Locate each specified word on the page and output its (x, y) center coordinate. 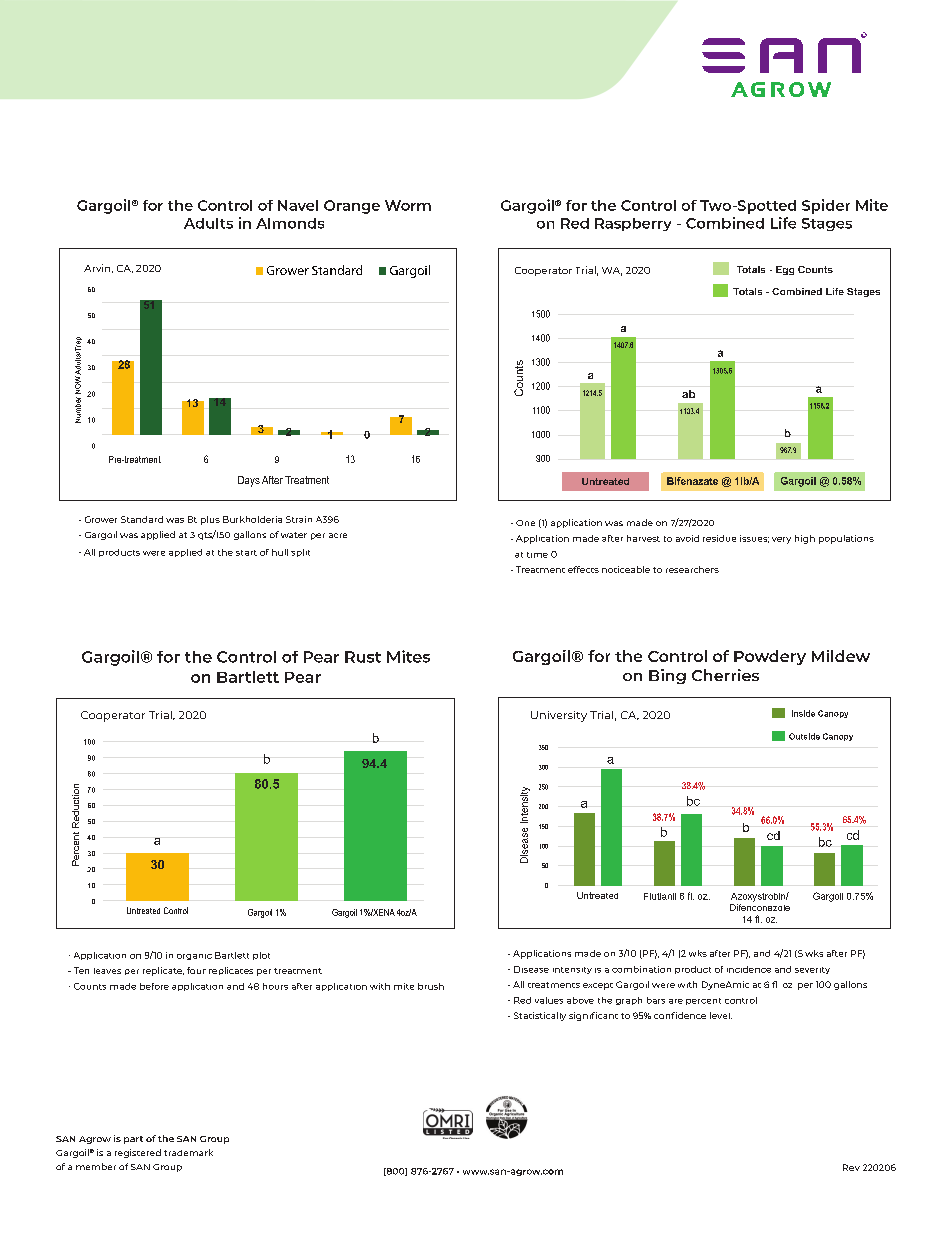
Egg (785, 270)
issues (754, 539)
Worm (408, 205)
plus (210, 520)
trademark (188, 1152)
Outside (804, 736)
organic (194, 957)
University (559, 716)
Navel (298, 205)
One (525, 523)
